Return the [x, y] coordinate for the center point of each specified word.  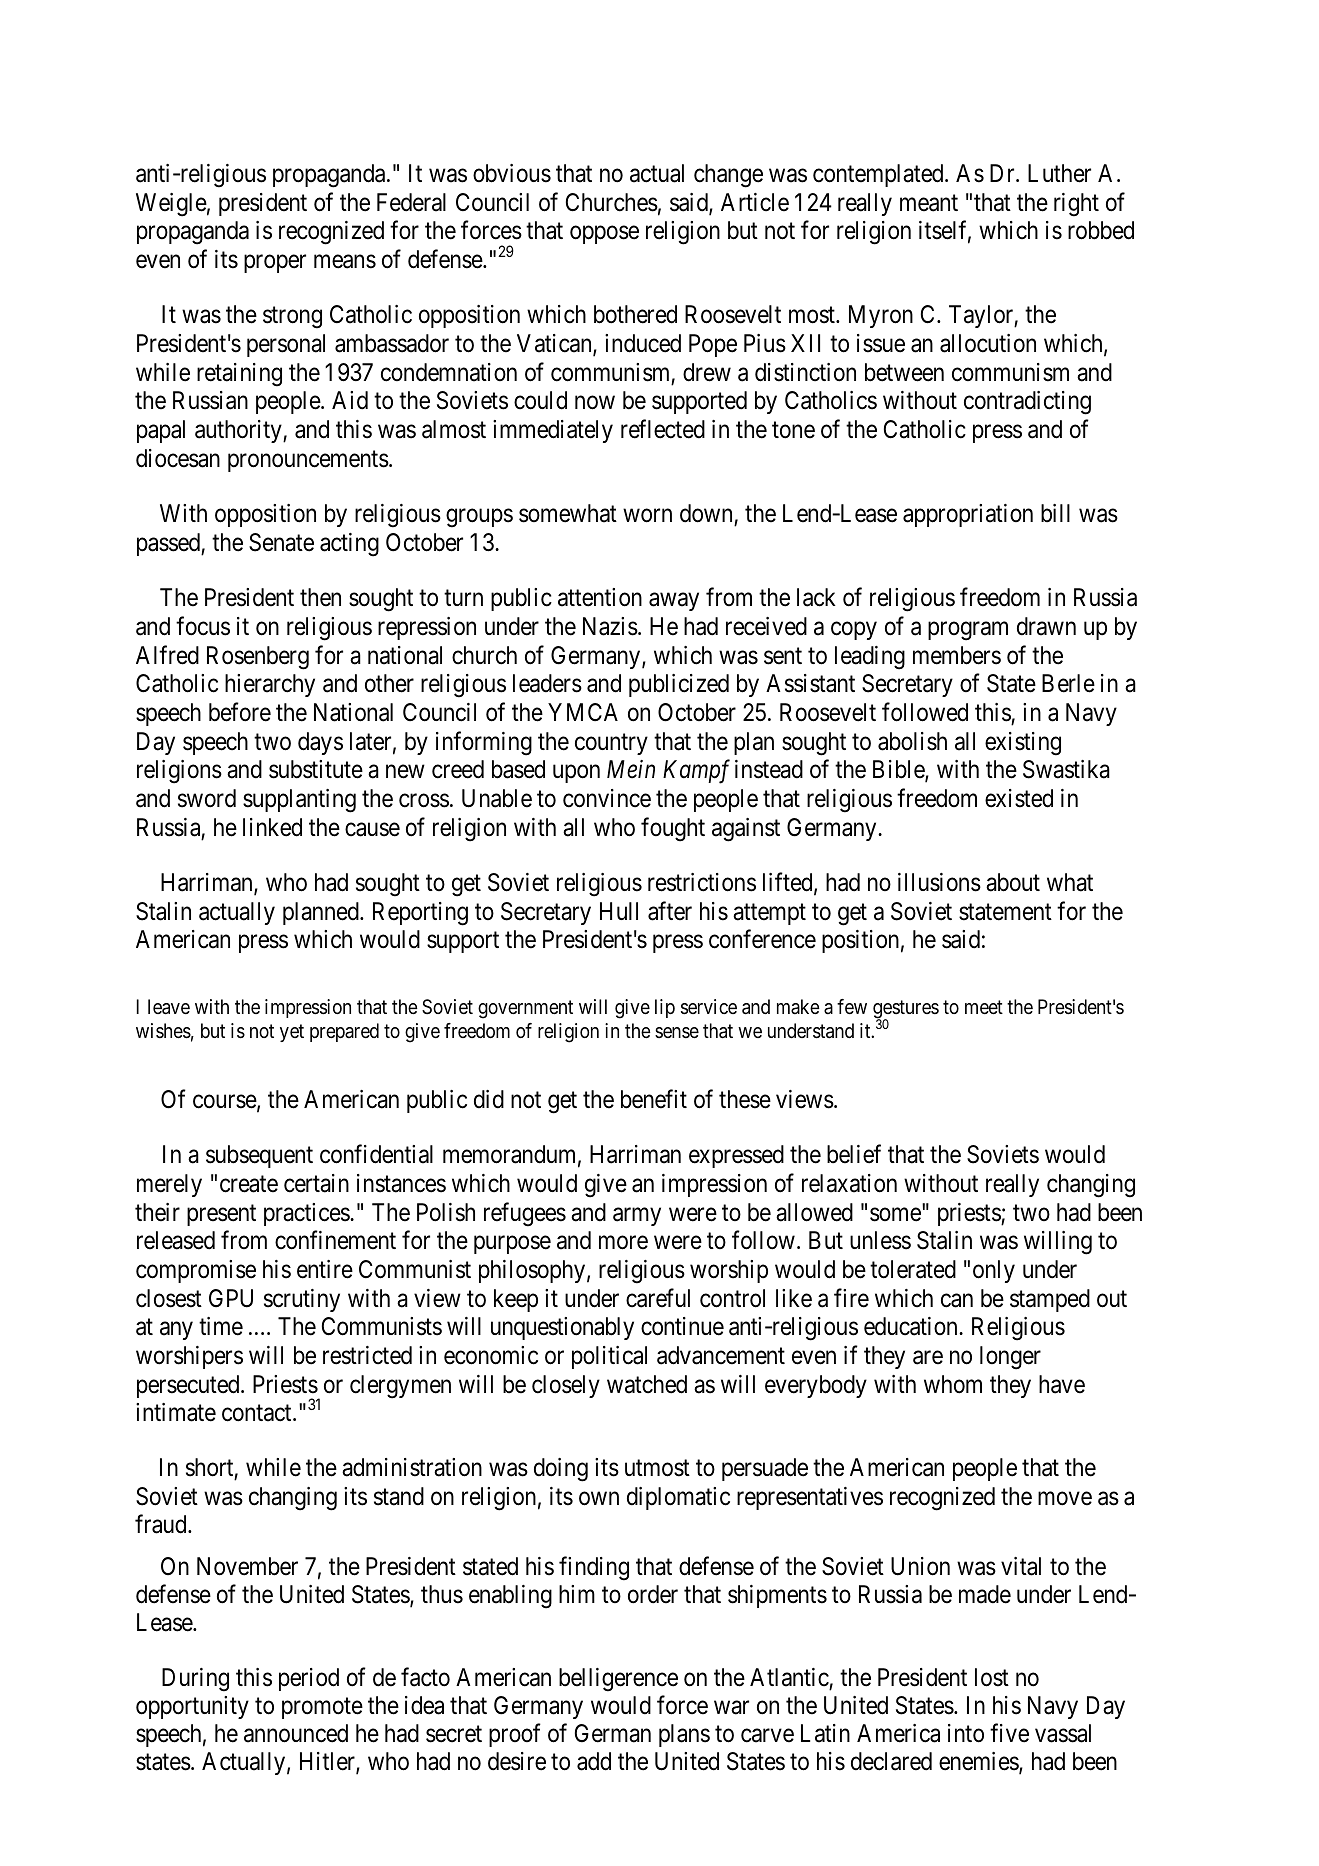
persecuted [189, 1386]
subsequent [259, 1156]
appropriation [968, 515]
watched [647, 1384]
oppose [604, 235]
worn [647, 516]
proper [275, 264]
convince [607, 798]
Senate [281, 542]
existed [1019, 798]
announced [296, 1733]
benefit [654, 1099]
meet [984, 1008]
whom [953, 1384]
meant [929, 203]
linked [272, 827]
